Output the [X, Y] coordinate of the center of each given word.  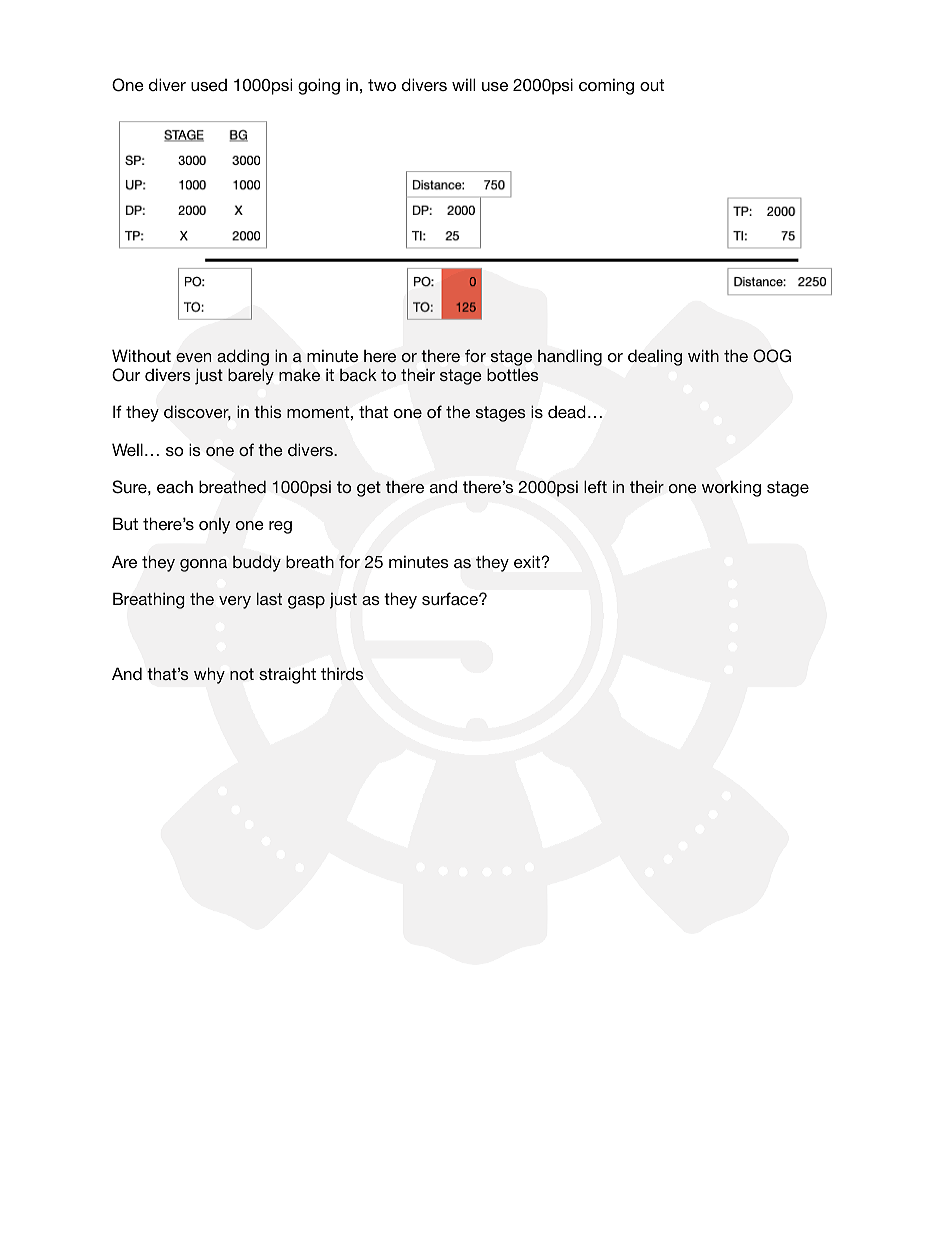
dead [567, 411]
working [731, 488]
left [595, 486]
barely [251, 376]
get [369, 489]
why [209, 675]
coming [606, 86]
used [209, 85]
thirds [342, 673]
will [463, 84]
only [214, 526]
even [193, 357]
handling [570, 358]
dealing [655, 358]
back [358, 374]
